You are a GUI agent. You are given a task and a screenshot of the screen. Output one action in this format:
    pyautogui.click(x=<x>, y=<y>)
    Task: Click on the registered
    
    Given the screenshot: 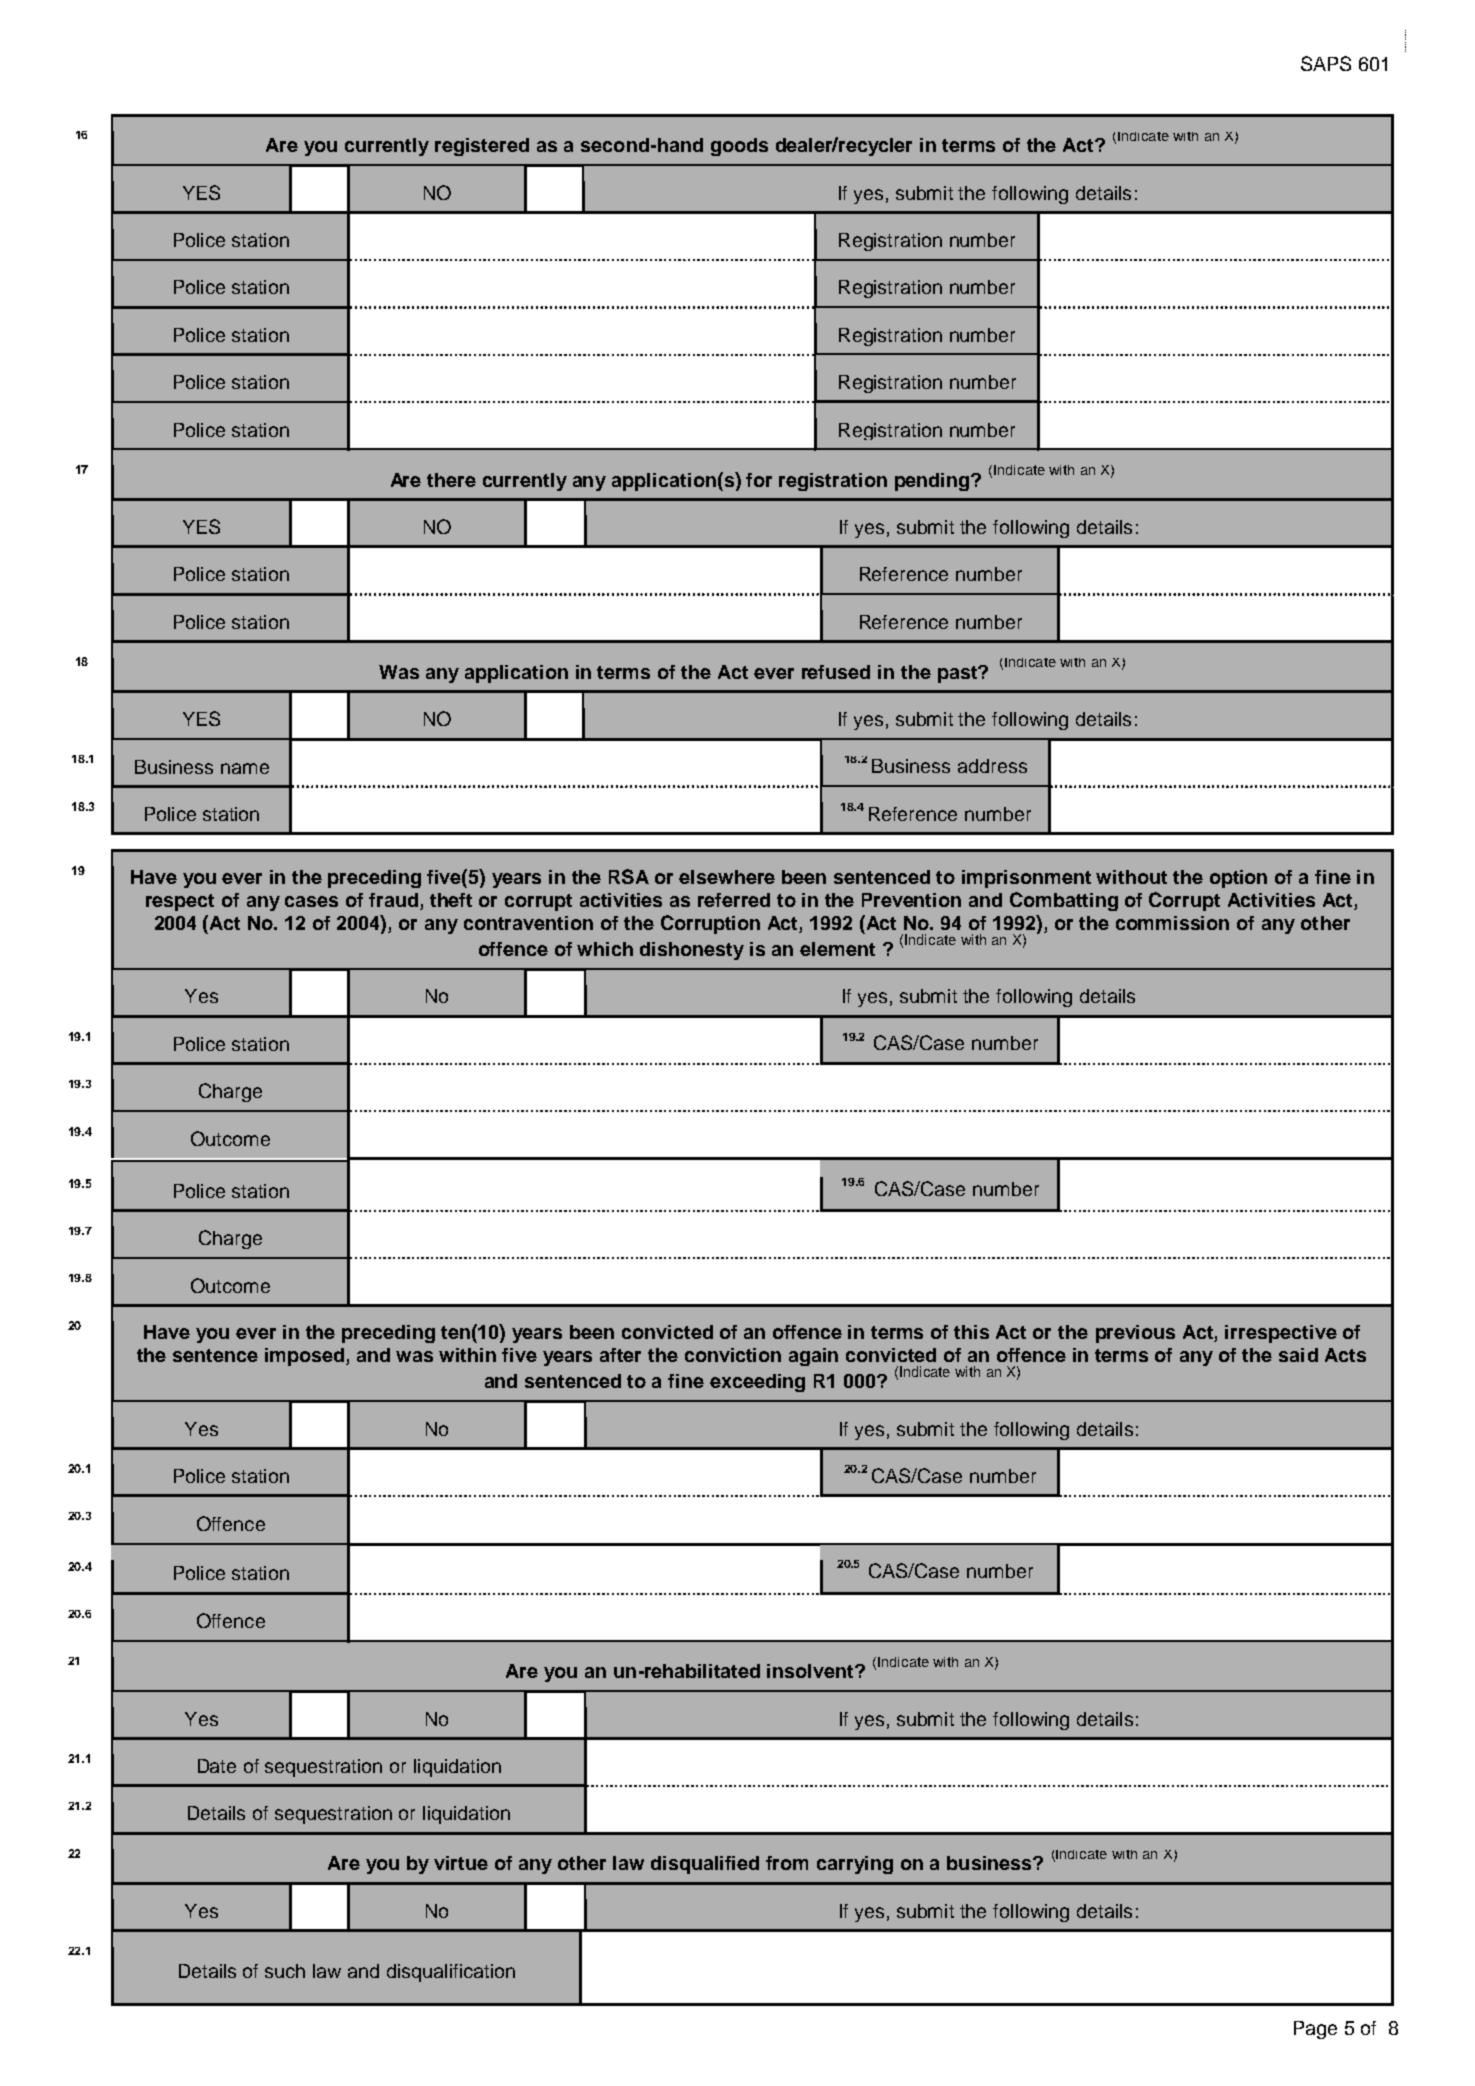 What is the action you would take?
    pyautogui.click(x=482, y=147)
